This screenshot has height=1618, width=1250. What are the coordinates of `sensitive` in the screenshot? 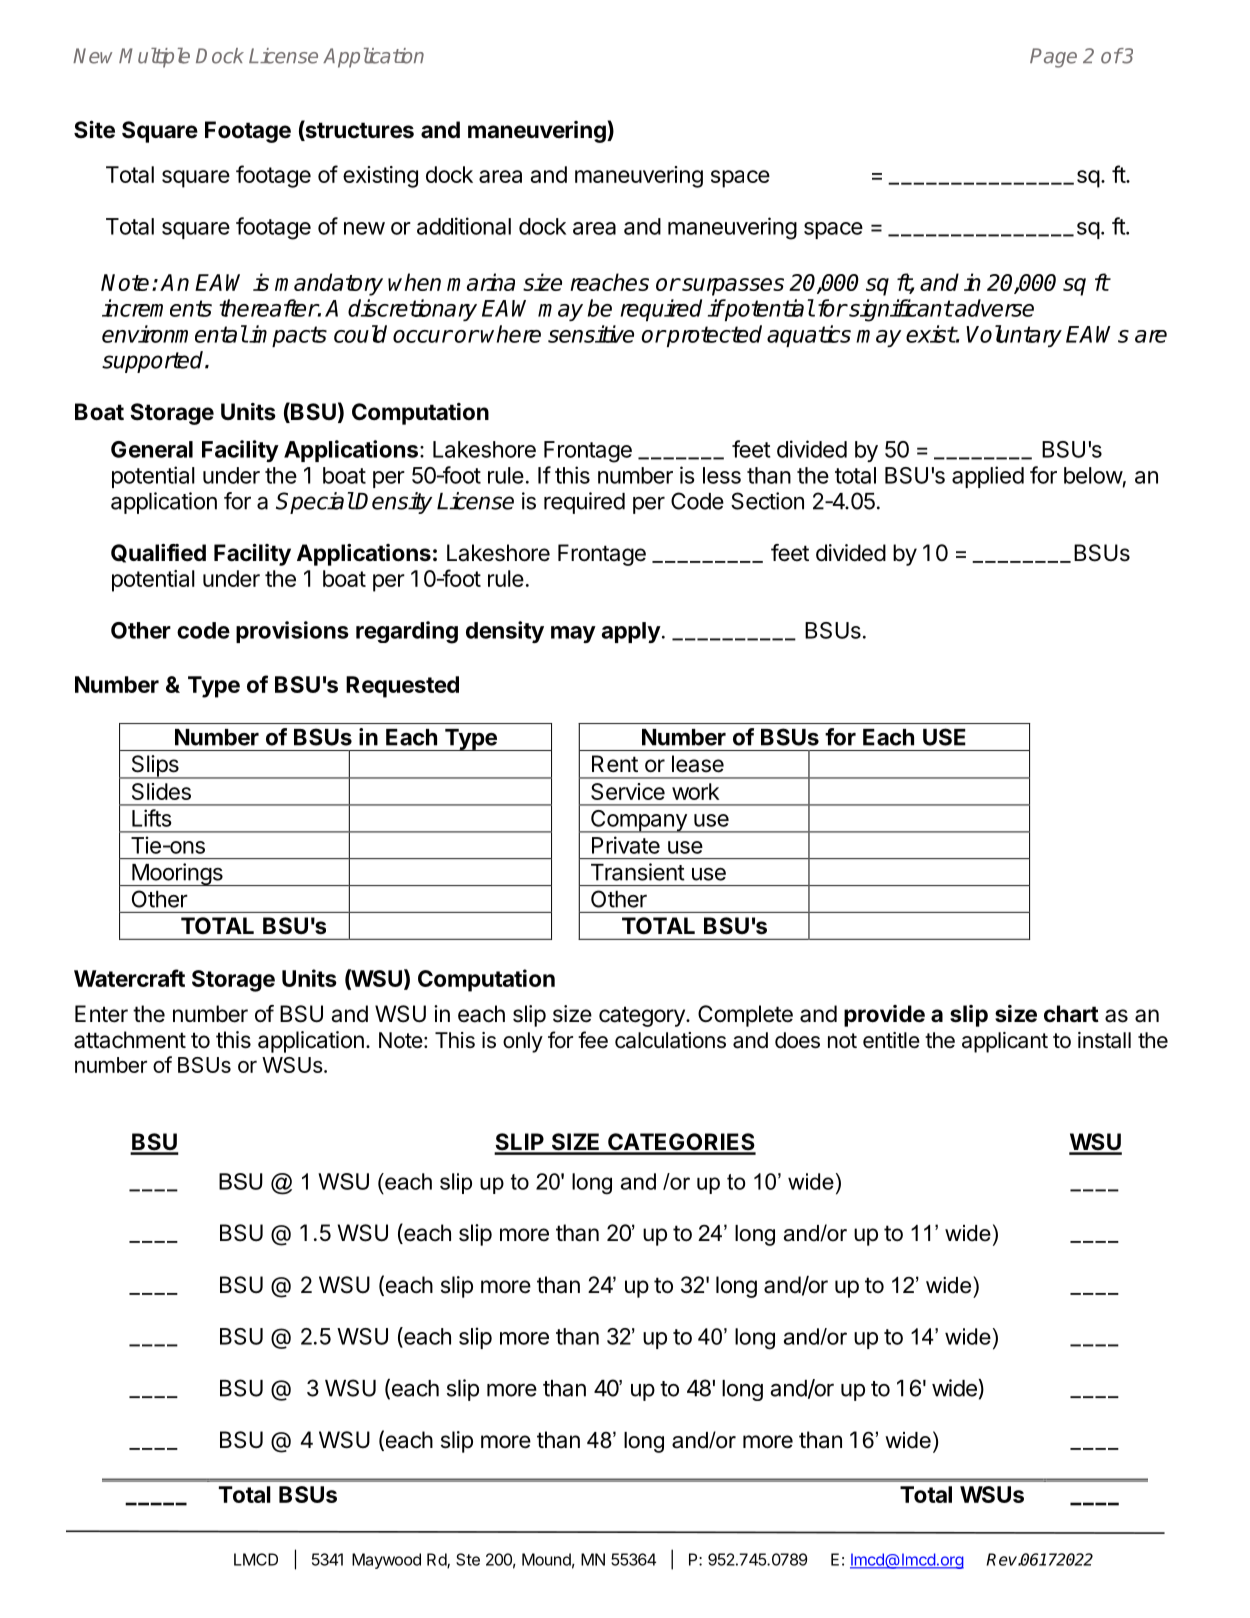 It's located at (591, 334).
